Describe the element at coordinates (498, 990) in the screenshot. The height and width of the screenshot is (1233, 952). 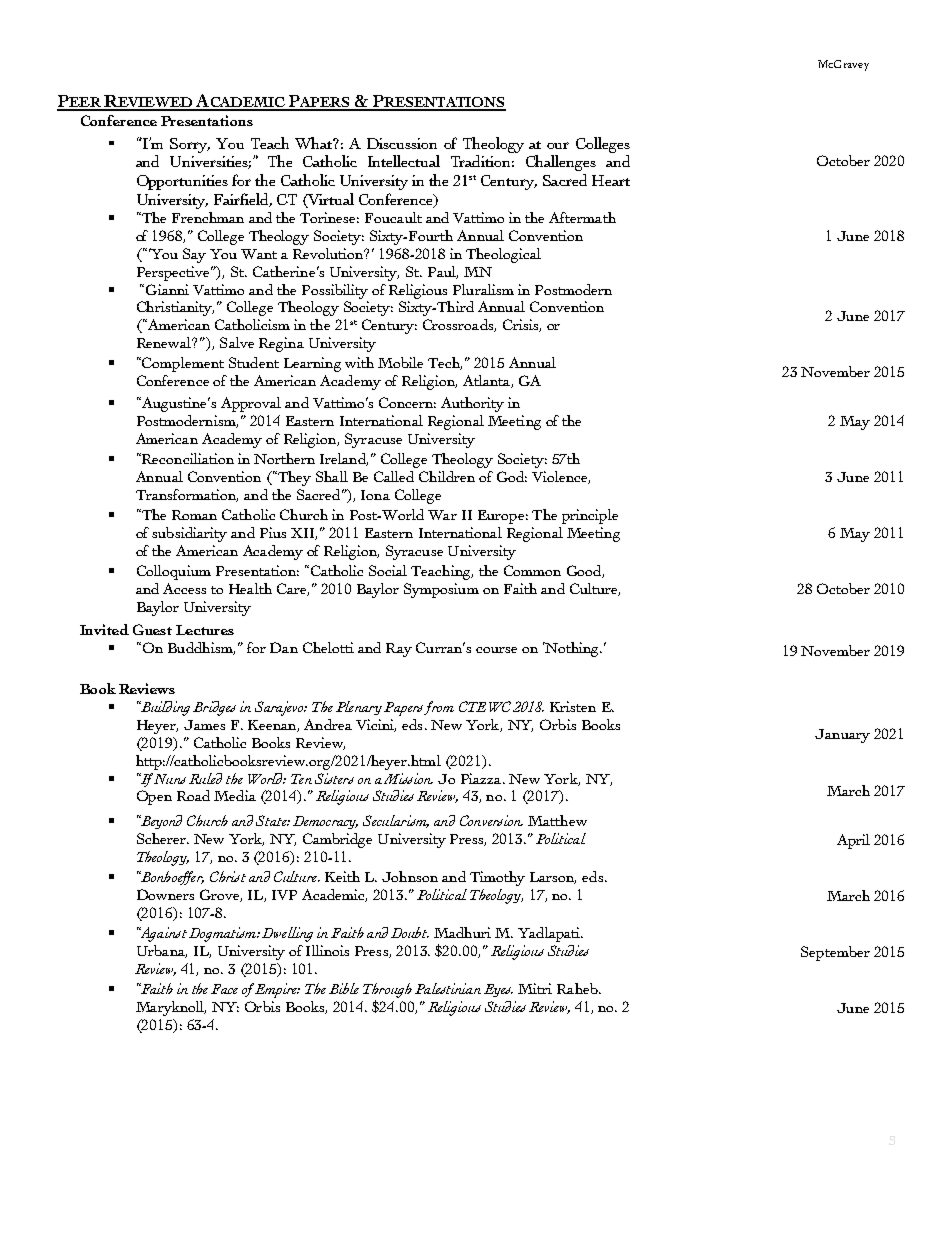
I see `Eyes` at that location.
